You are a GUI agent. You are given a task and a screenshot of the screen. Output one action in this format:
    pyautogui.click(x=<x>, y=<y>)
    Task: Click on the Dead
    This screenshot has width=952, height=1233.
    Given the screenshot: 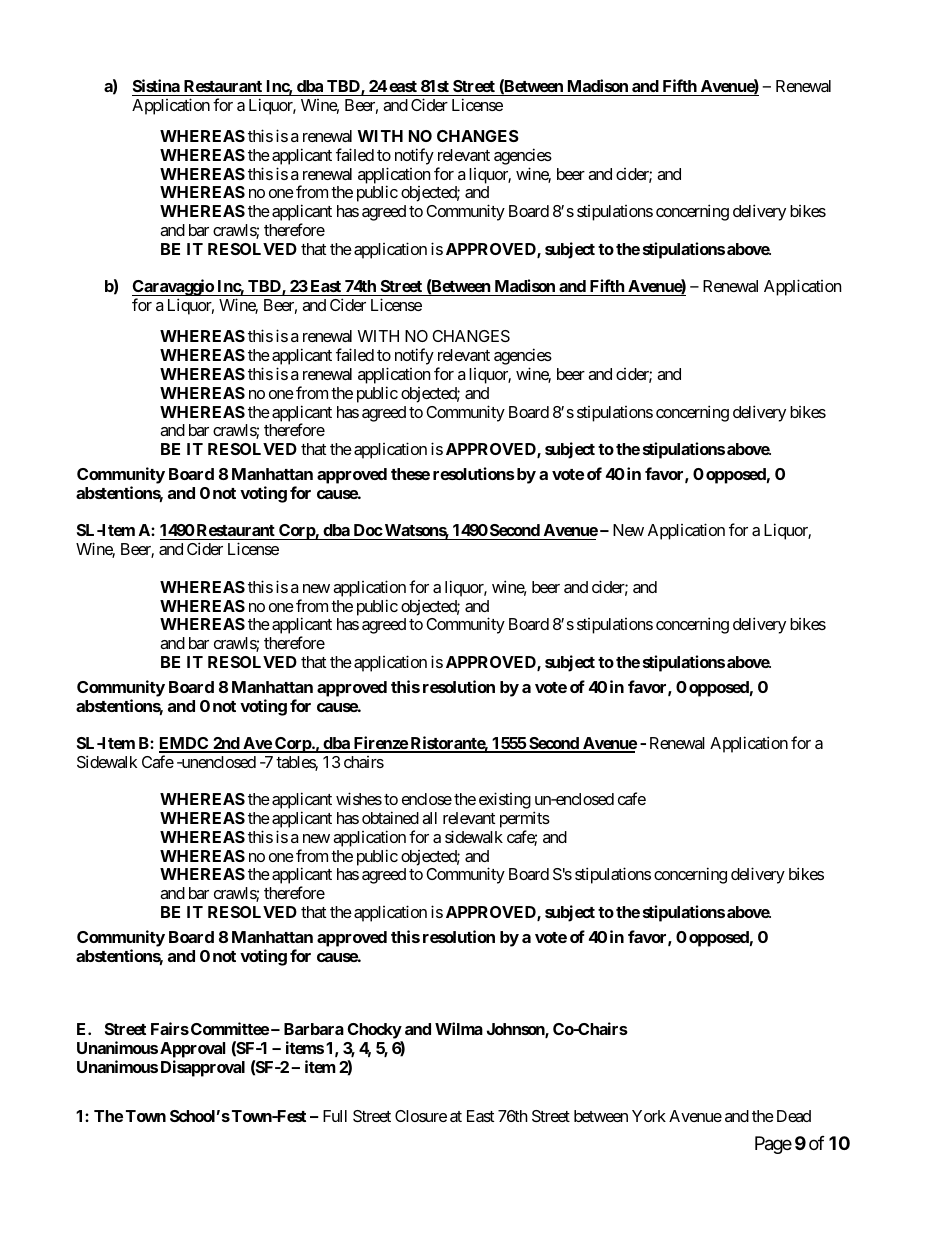 What is the action you would take?
    pyautogui.click(x=794, y=1116)
